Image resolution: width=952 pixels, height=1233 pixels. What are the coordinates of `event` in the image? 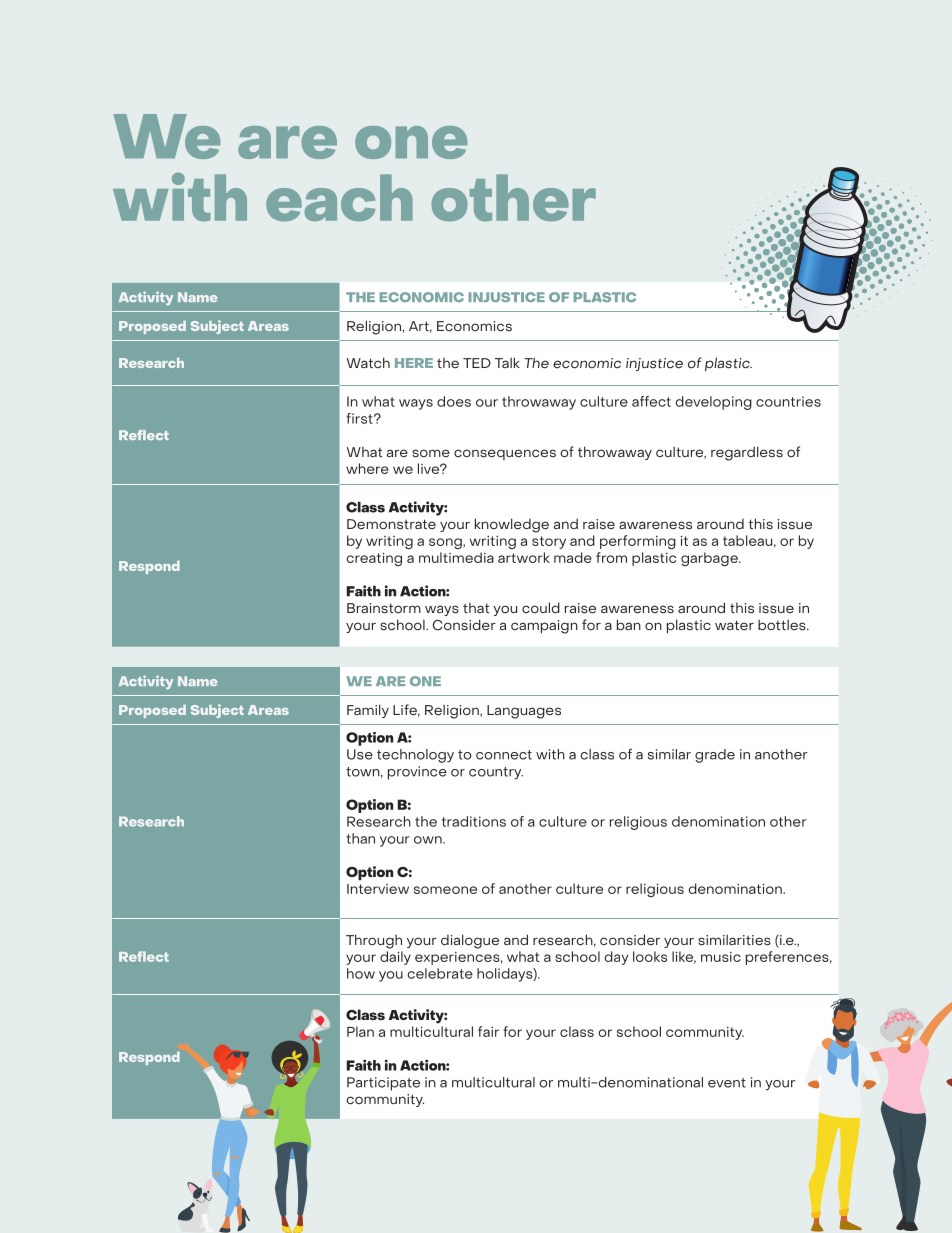 It's located at (727, 1083).
